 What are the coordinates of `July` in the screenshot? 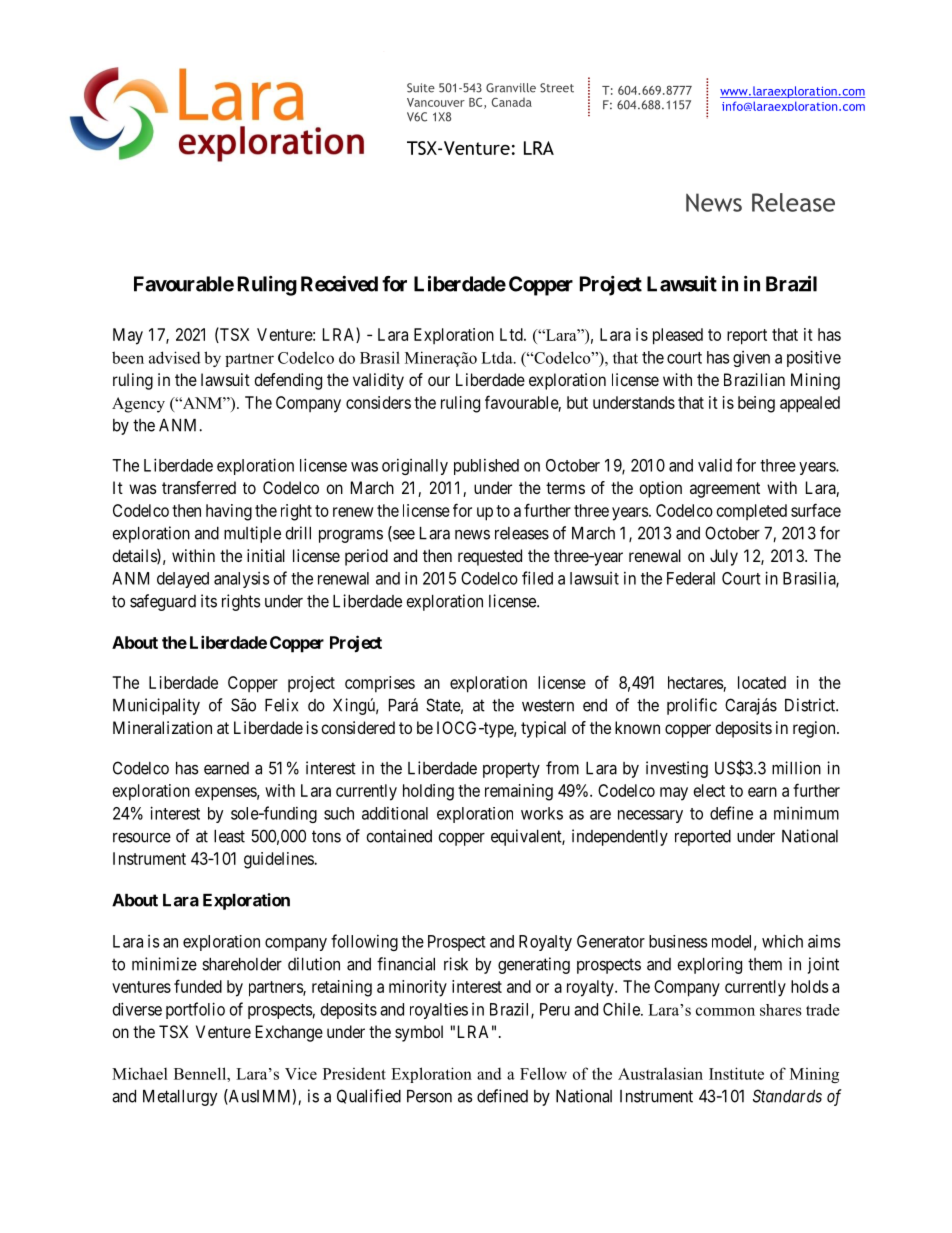 It's located at (724, 557).
